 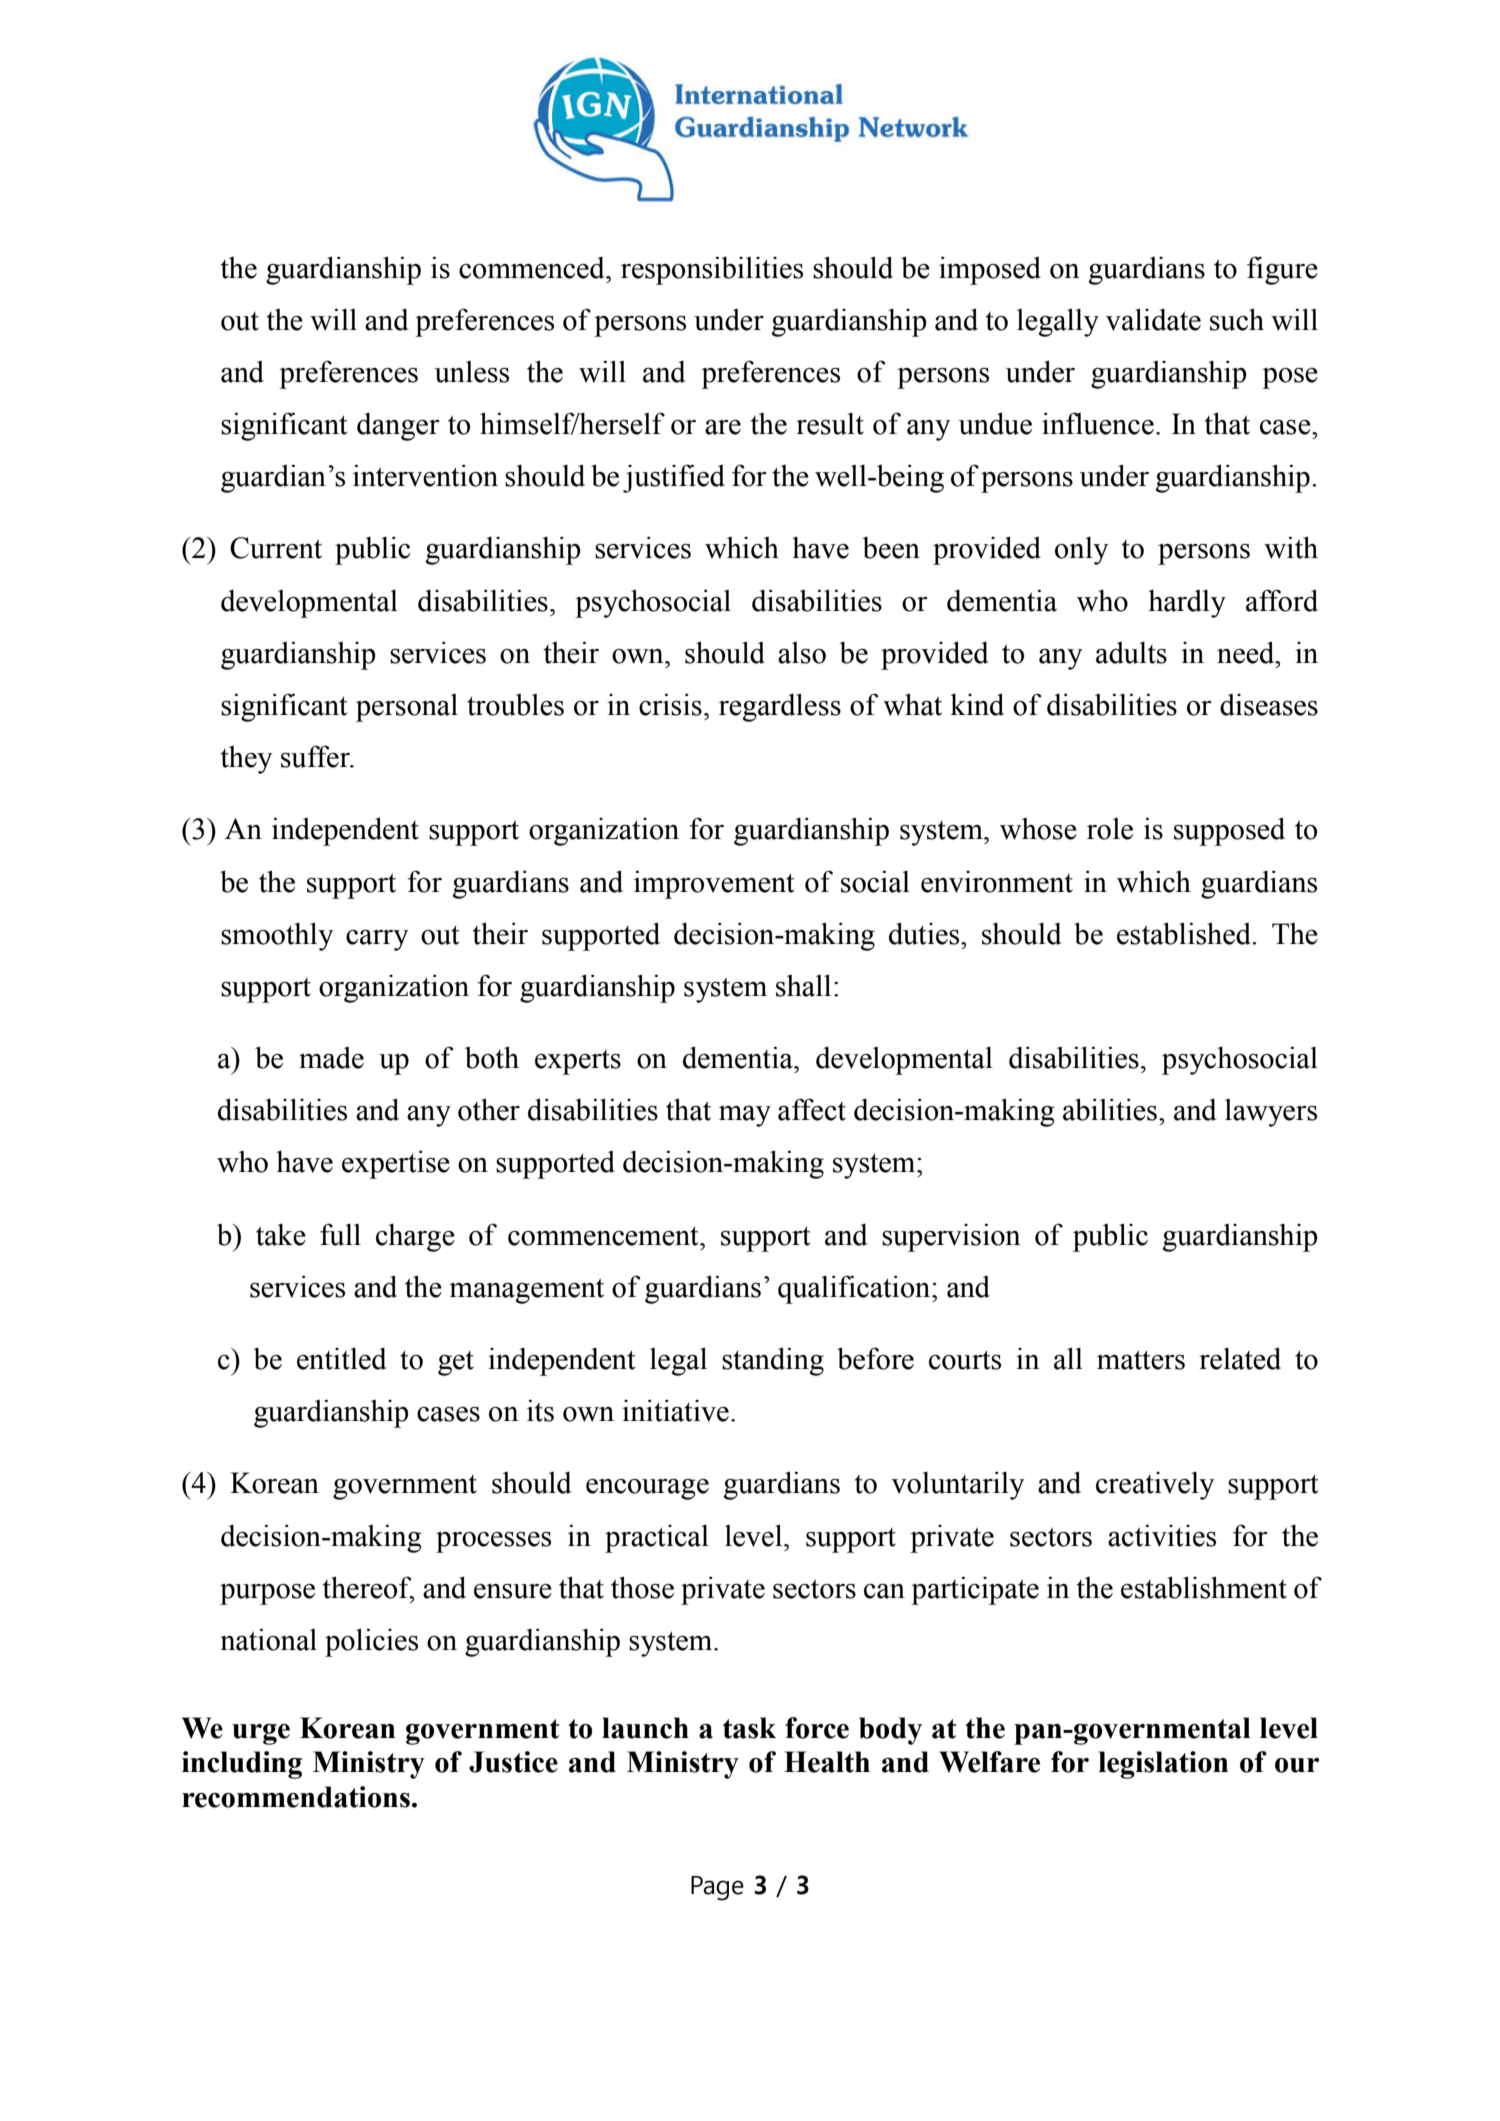 What do you see at coordinates (1271, 1113) in the image?
I see `lawyers` at bounding box center [1271, 1113].
